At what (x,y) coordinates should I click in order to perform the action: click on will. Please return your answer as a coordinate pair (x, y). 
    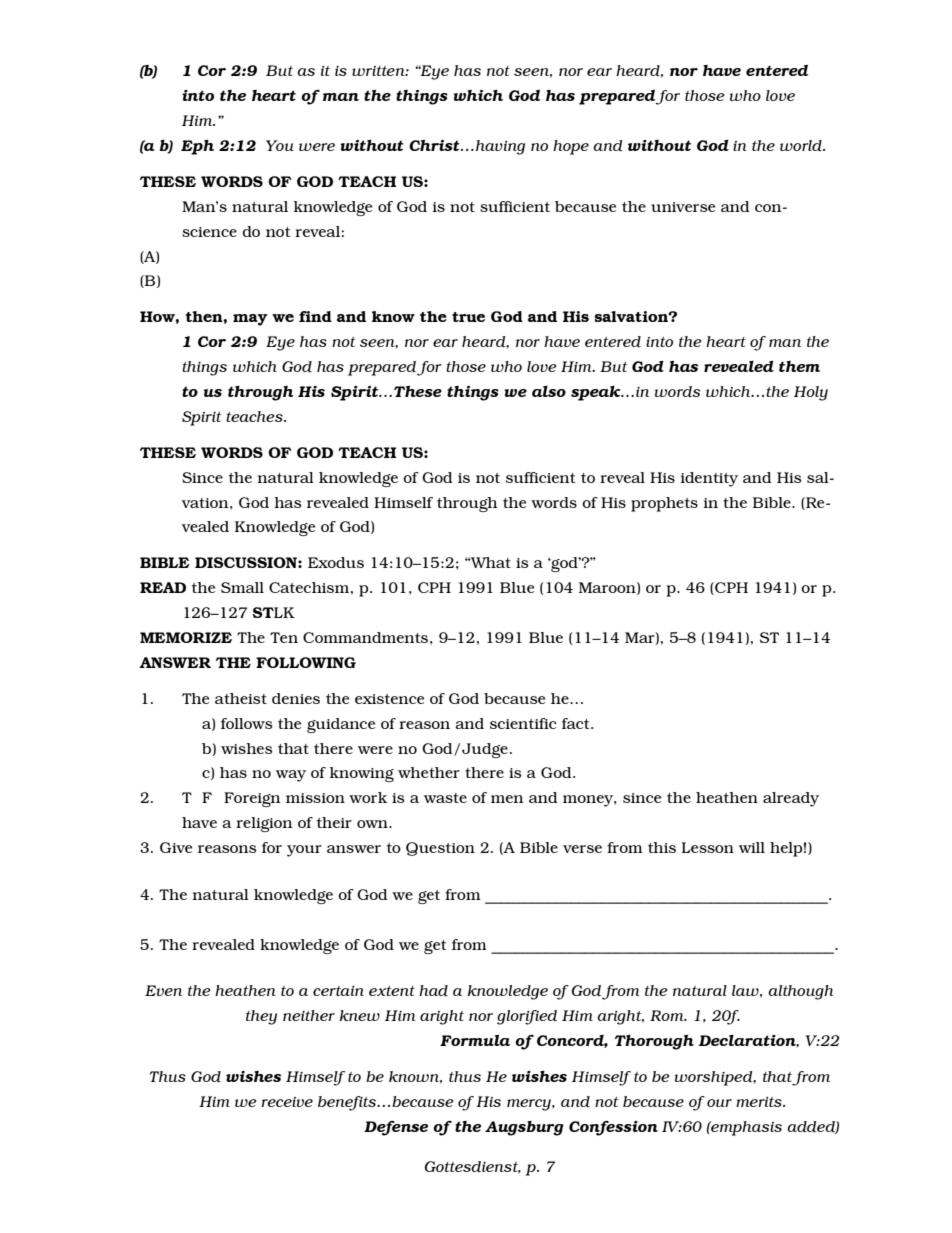
    Looking at the image, I should click on (752, 847).
